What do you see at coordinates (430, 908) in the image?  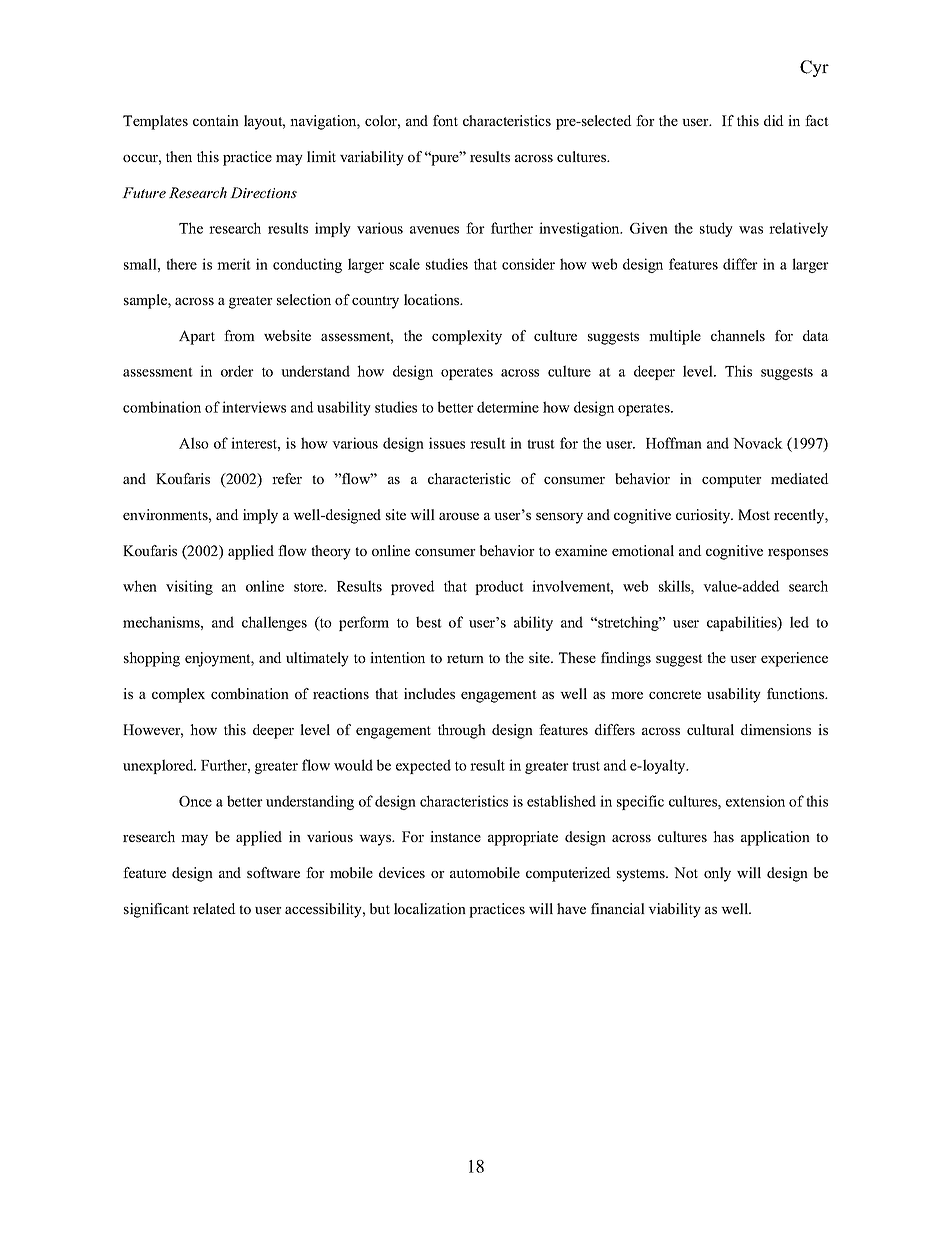 I see `localization` at bounding box center [430, 908].
